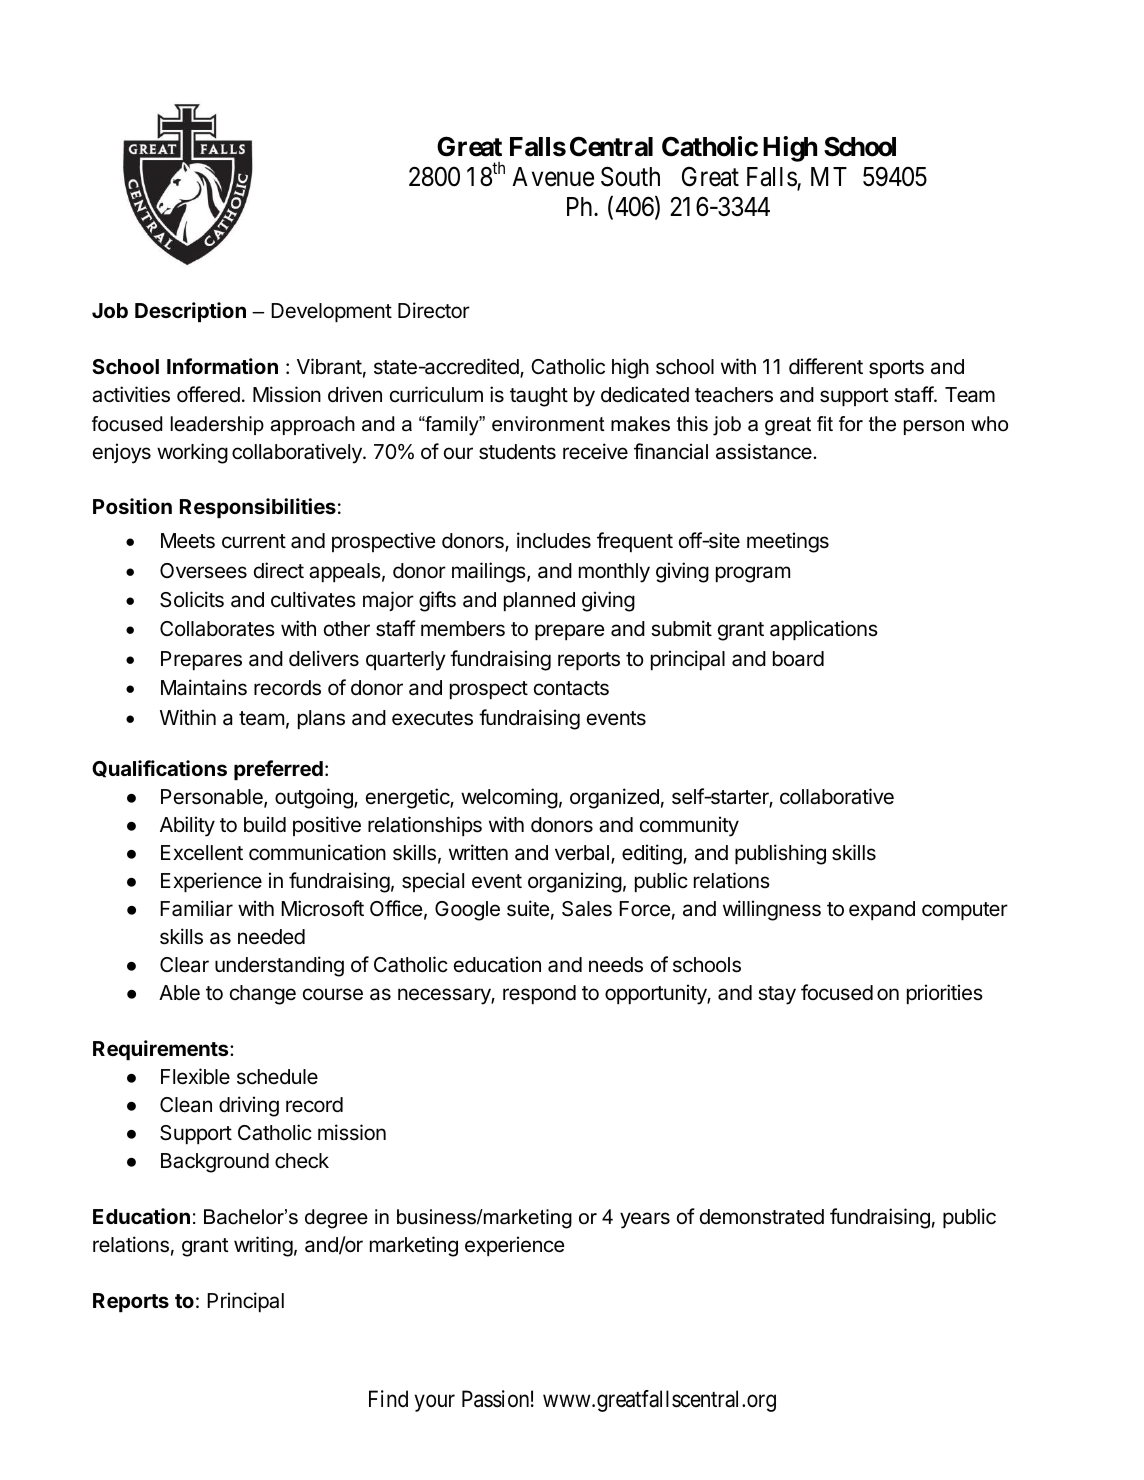 This screenshot has height=1480, width=1144. I want to click on Avenue, so click(553, 177).
